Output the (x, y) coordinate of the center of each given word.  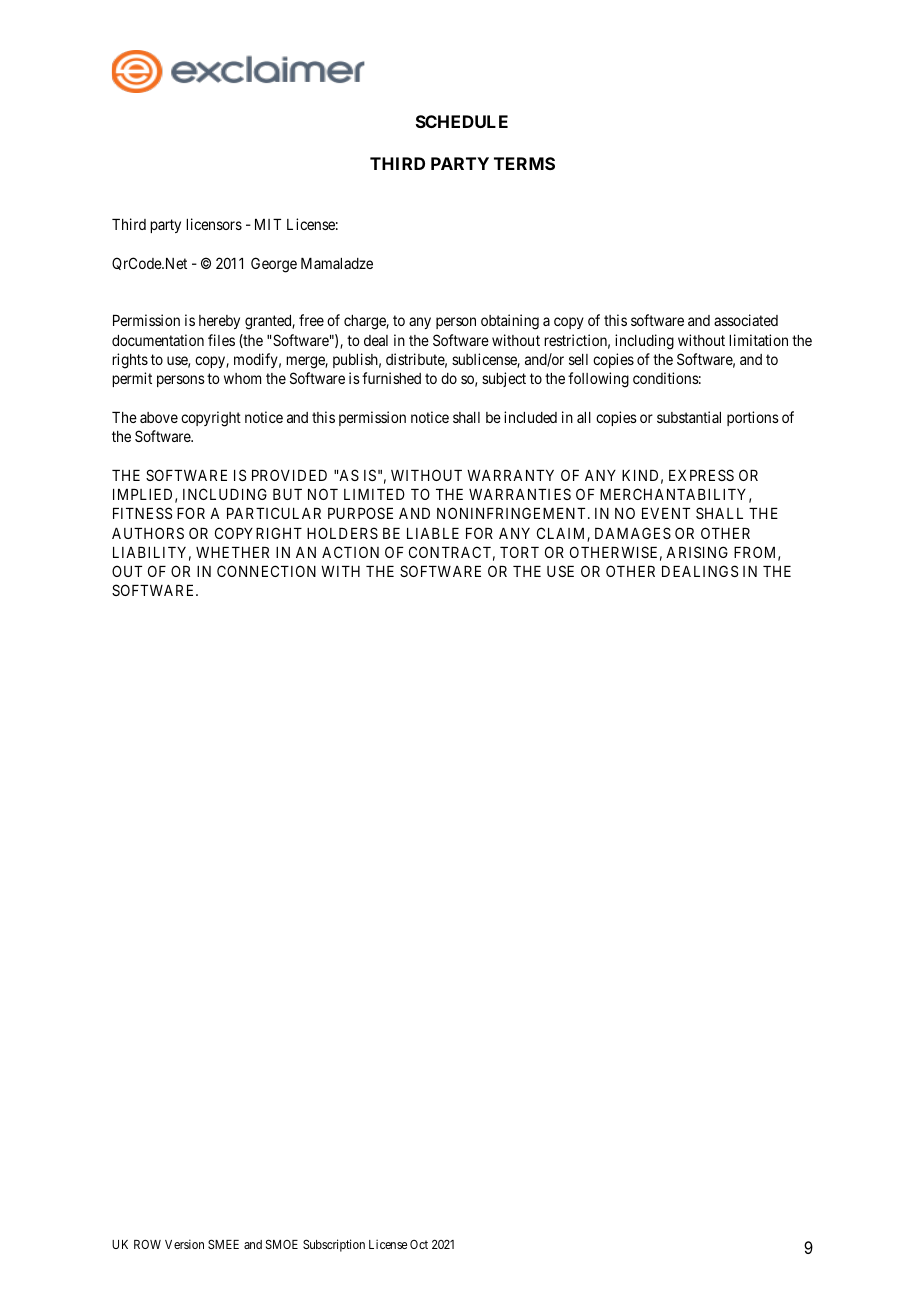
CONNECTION (266, 571)
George (274, 265)
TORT (519, 552)
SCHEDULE (462, 121)
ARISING (697, 552)
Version (184, 1244)
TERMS (524, 163)
